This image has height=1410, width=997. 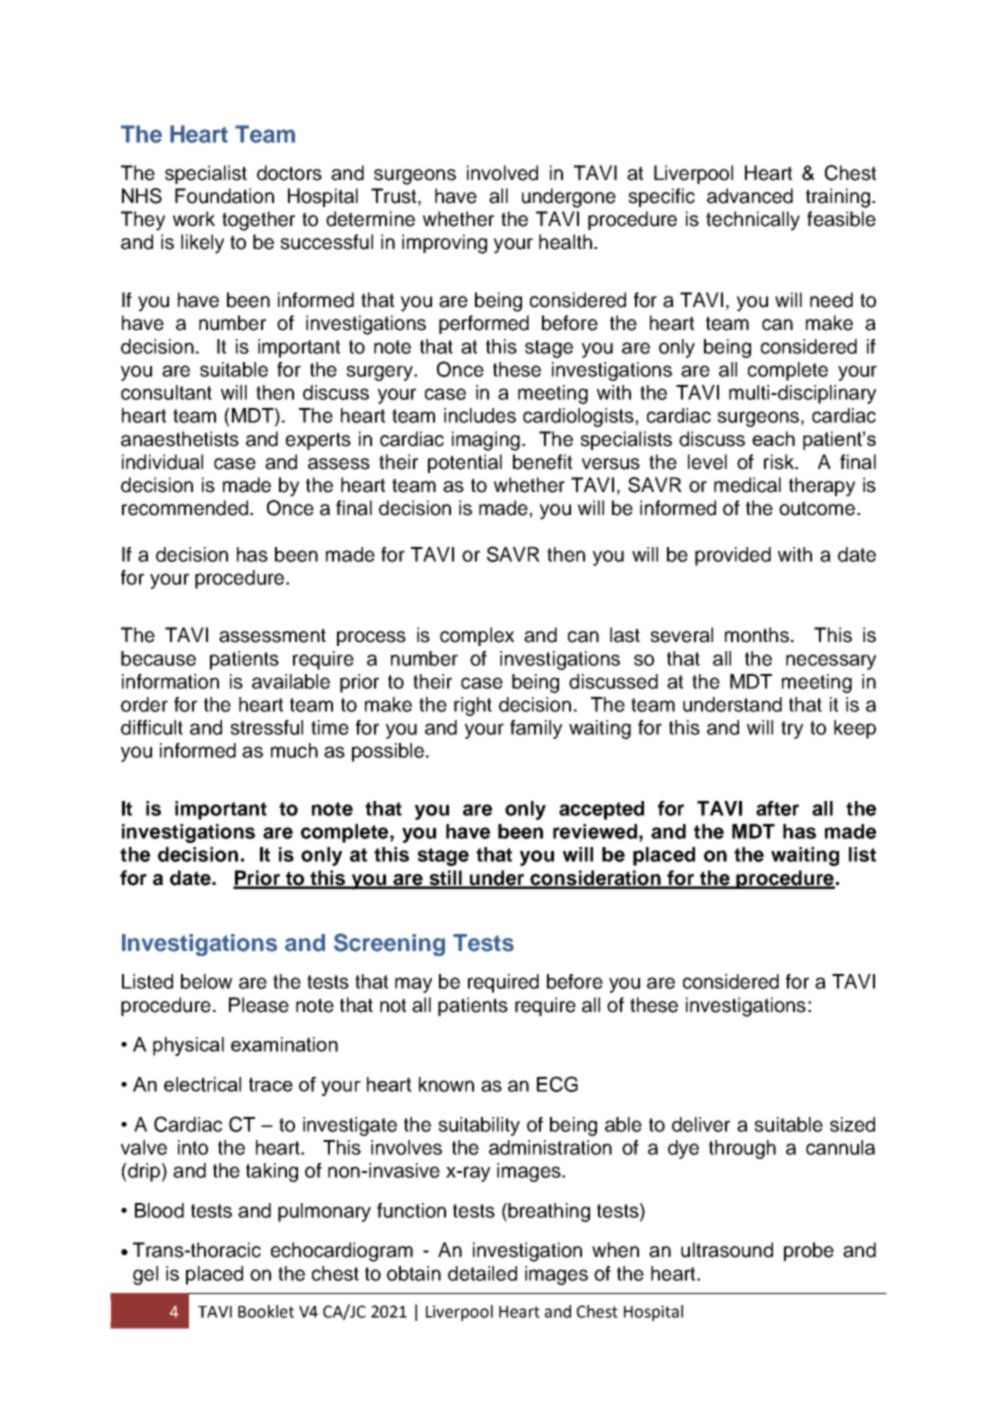 I want to click on Booklet, so click(x=266, y=1311).
